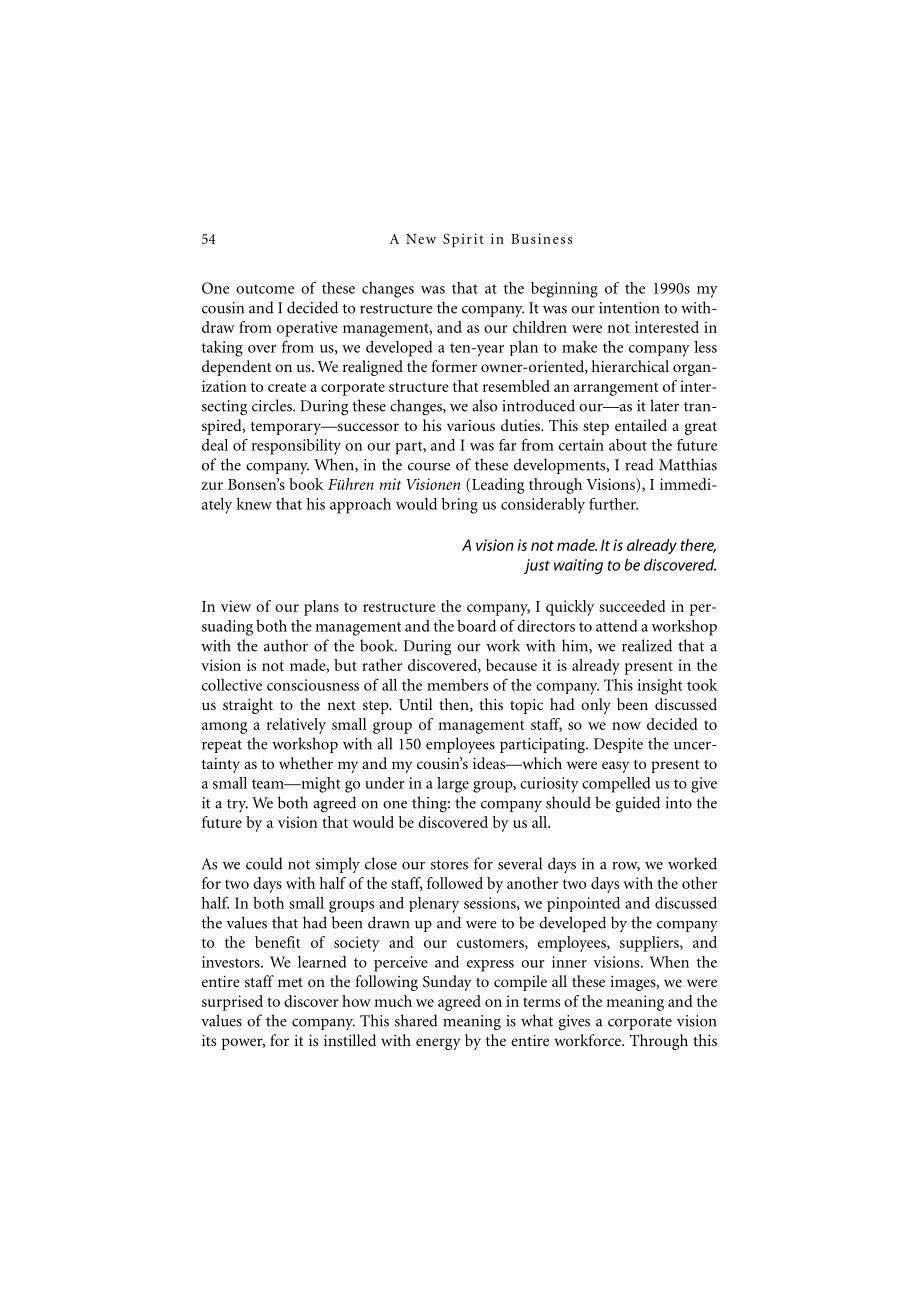  I want to click on whether, so click(306, 763).
